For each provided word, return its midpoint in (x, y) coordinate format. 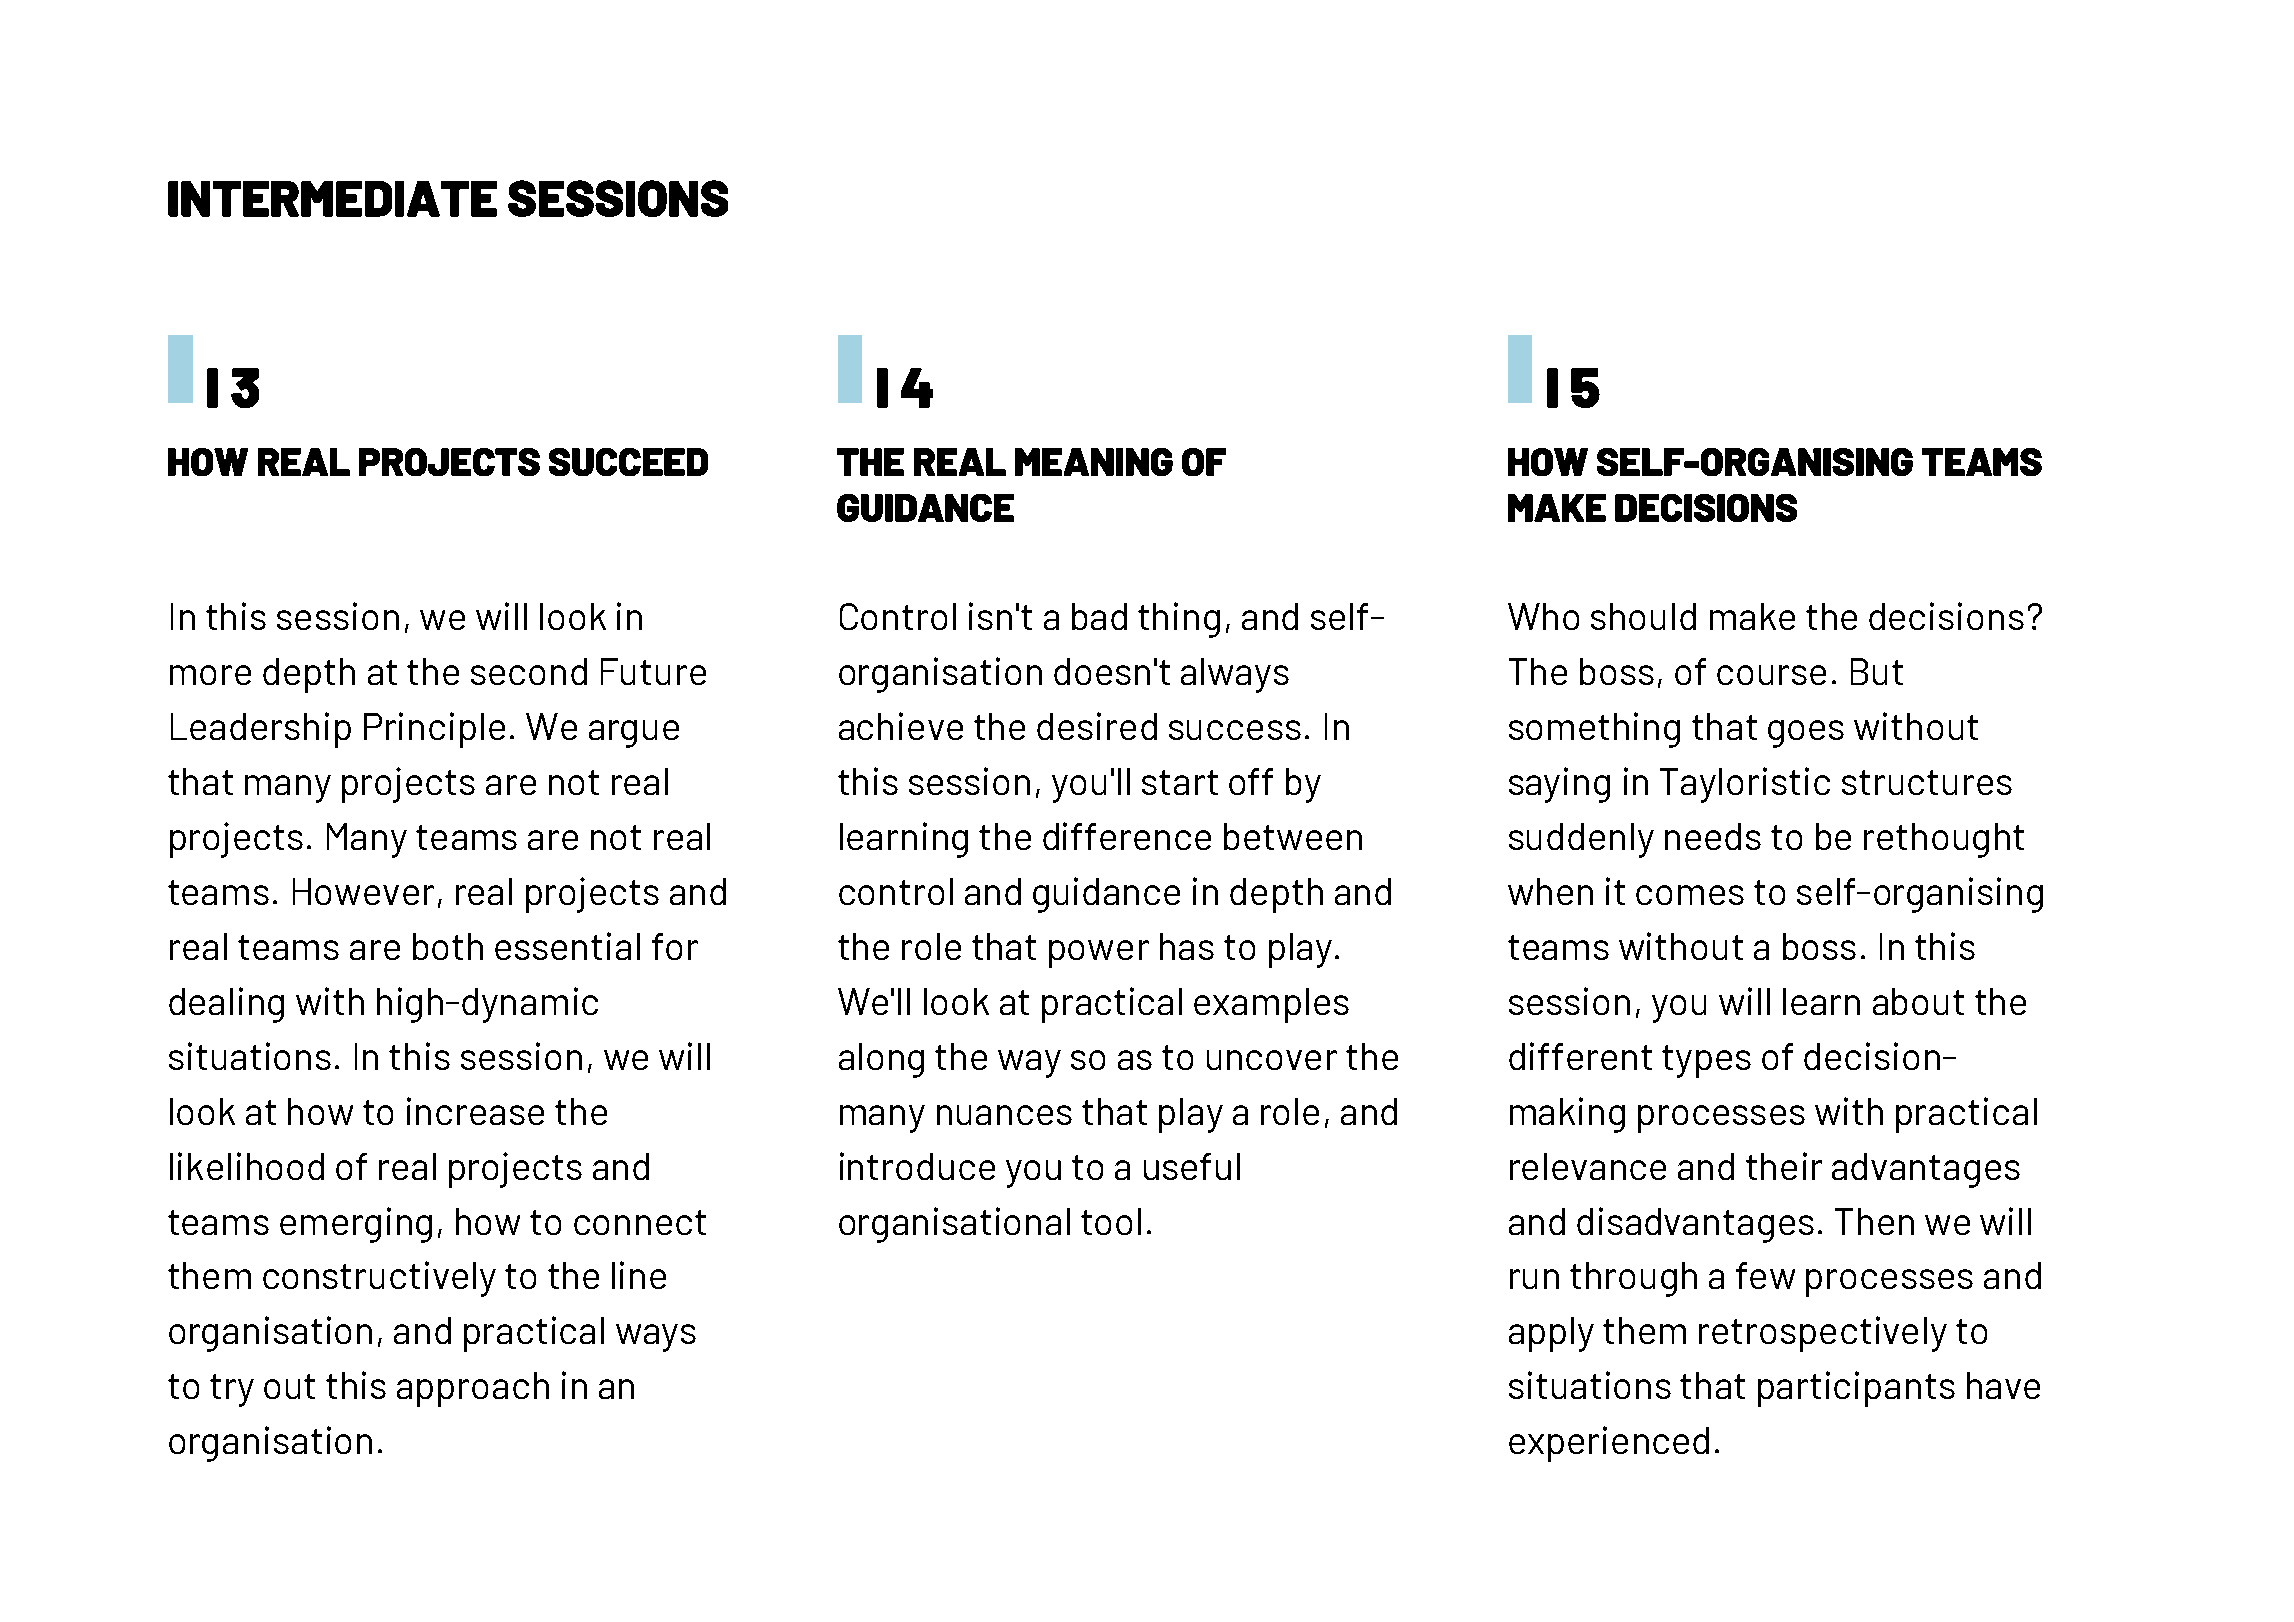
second (529, 671)
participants (1856, 1389)
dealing (226, 1005)
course (1771, 675)
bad (1099, 616)
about (1918, 1001)
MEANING (1094, 462)
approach (473, 1389)
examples (1271, 1005)
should (1643, 616)
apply (1551, 1334)
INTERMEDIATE (332, 199)
